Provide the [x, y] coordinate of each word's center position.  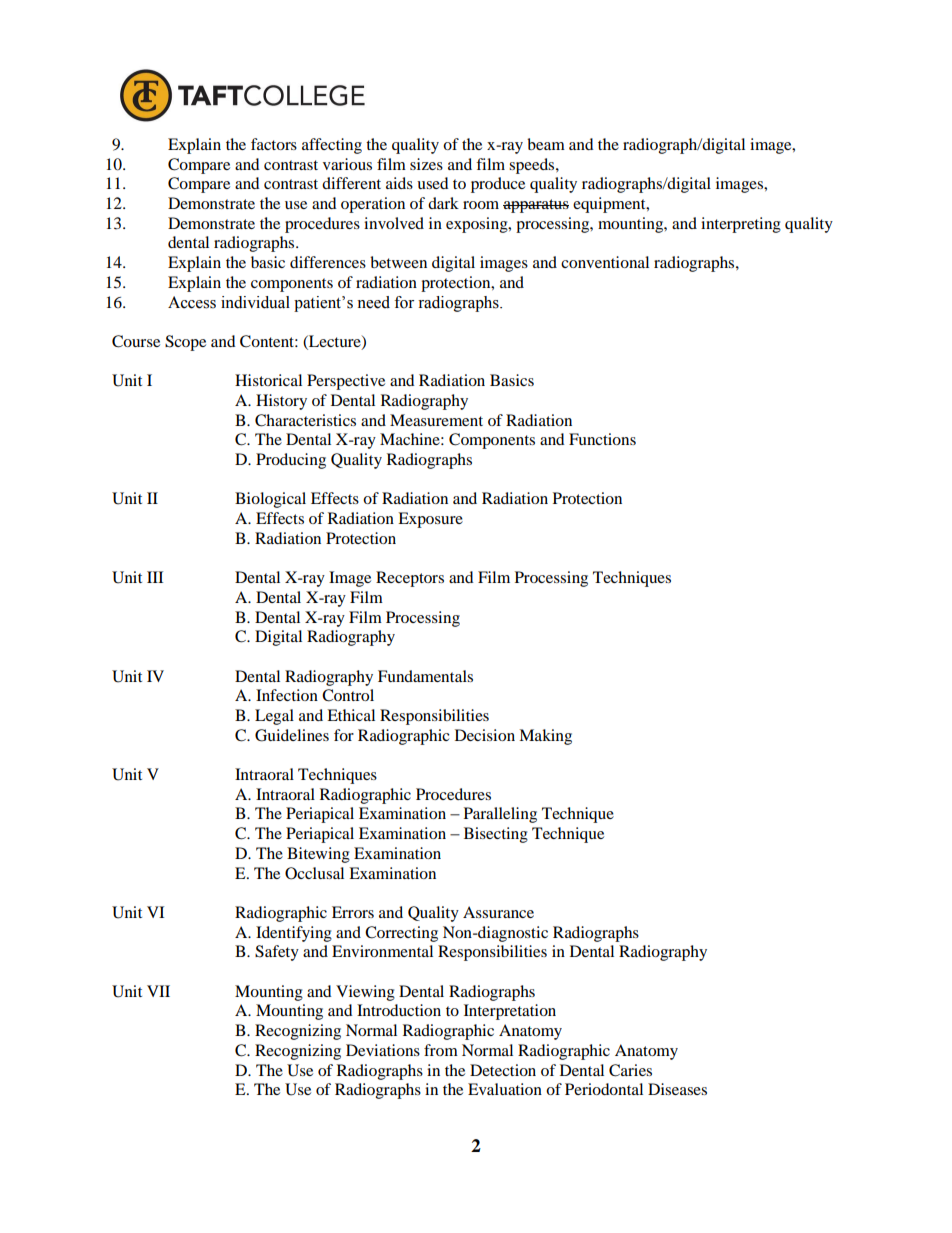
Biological [270, 500]
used [433, 183]
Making [545, 737]
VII [158, 991]
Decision [485, 735]
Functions [602, 439]
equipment [610, 205]
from [441, 1050]
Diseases [677, 1089]
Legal [274, 717]
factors [274, 144]
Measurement [436, 420]
